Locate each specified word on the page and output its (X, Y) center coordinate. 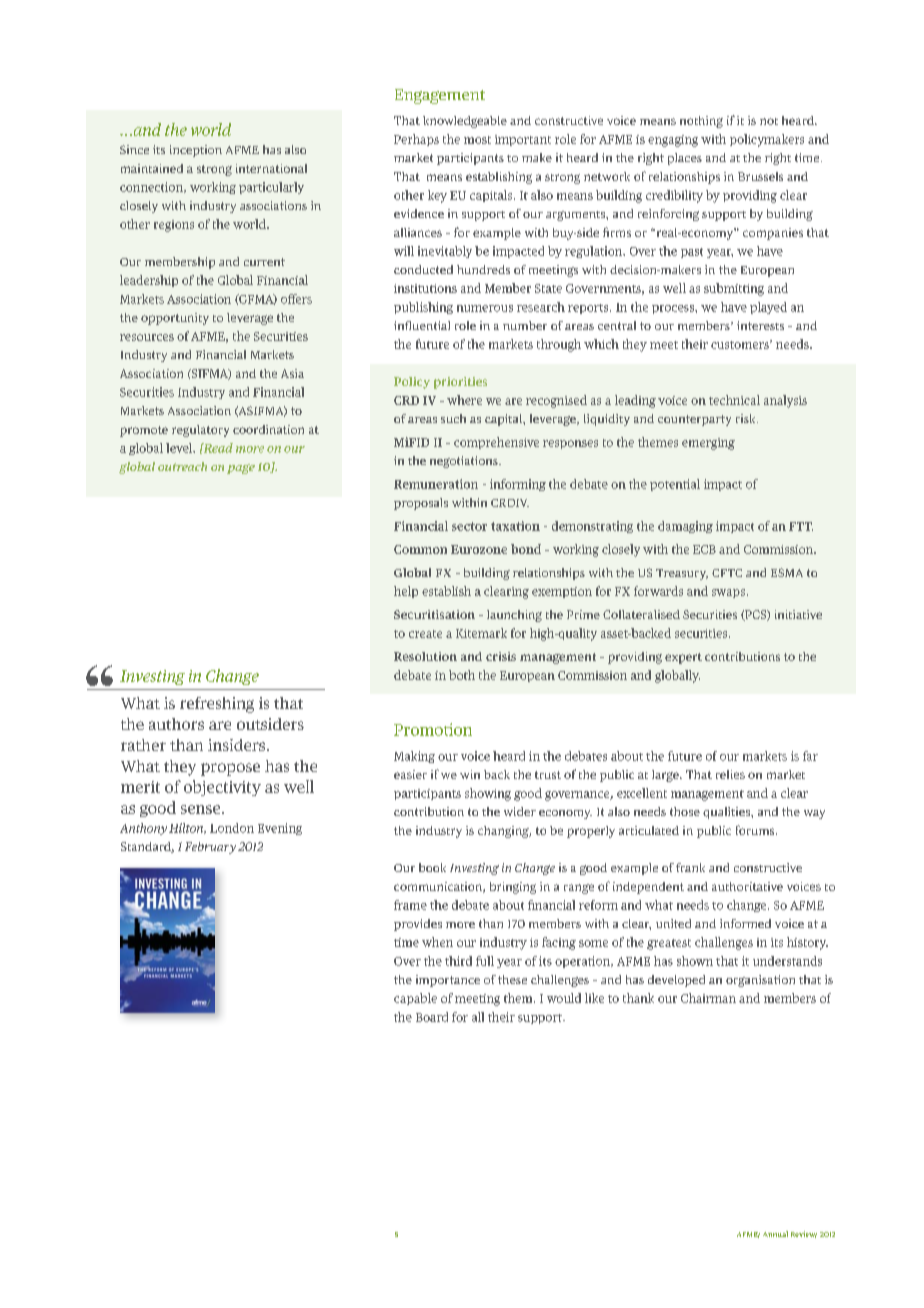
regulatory (200, 431)
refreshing (217, 705)
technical (734, 400)
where (464, 400)
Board (432, 1017)
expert (683, 658)
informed (745, 923)
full (485, 961)
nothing (701, 122)
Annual (775, 1234)
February (210, 848)
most (477, 140)
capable (415, 999)
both (462, 675)
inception (196, 151)
